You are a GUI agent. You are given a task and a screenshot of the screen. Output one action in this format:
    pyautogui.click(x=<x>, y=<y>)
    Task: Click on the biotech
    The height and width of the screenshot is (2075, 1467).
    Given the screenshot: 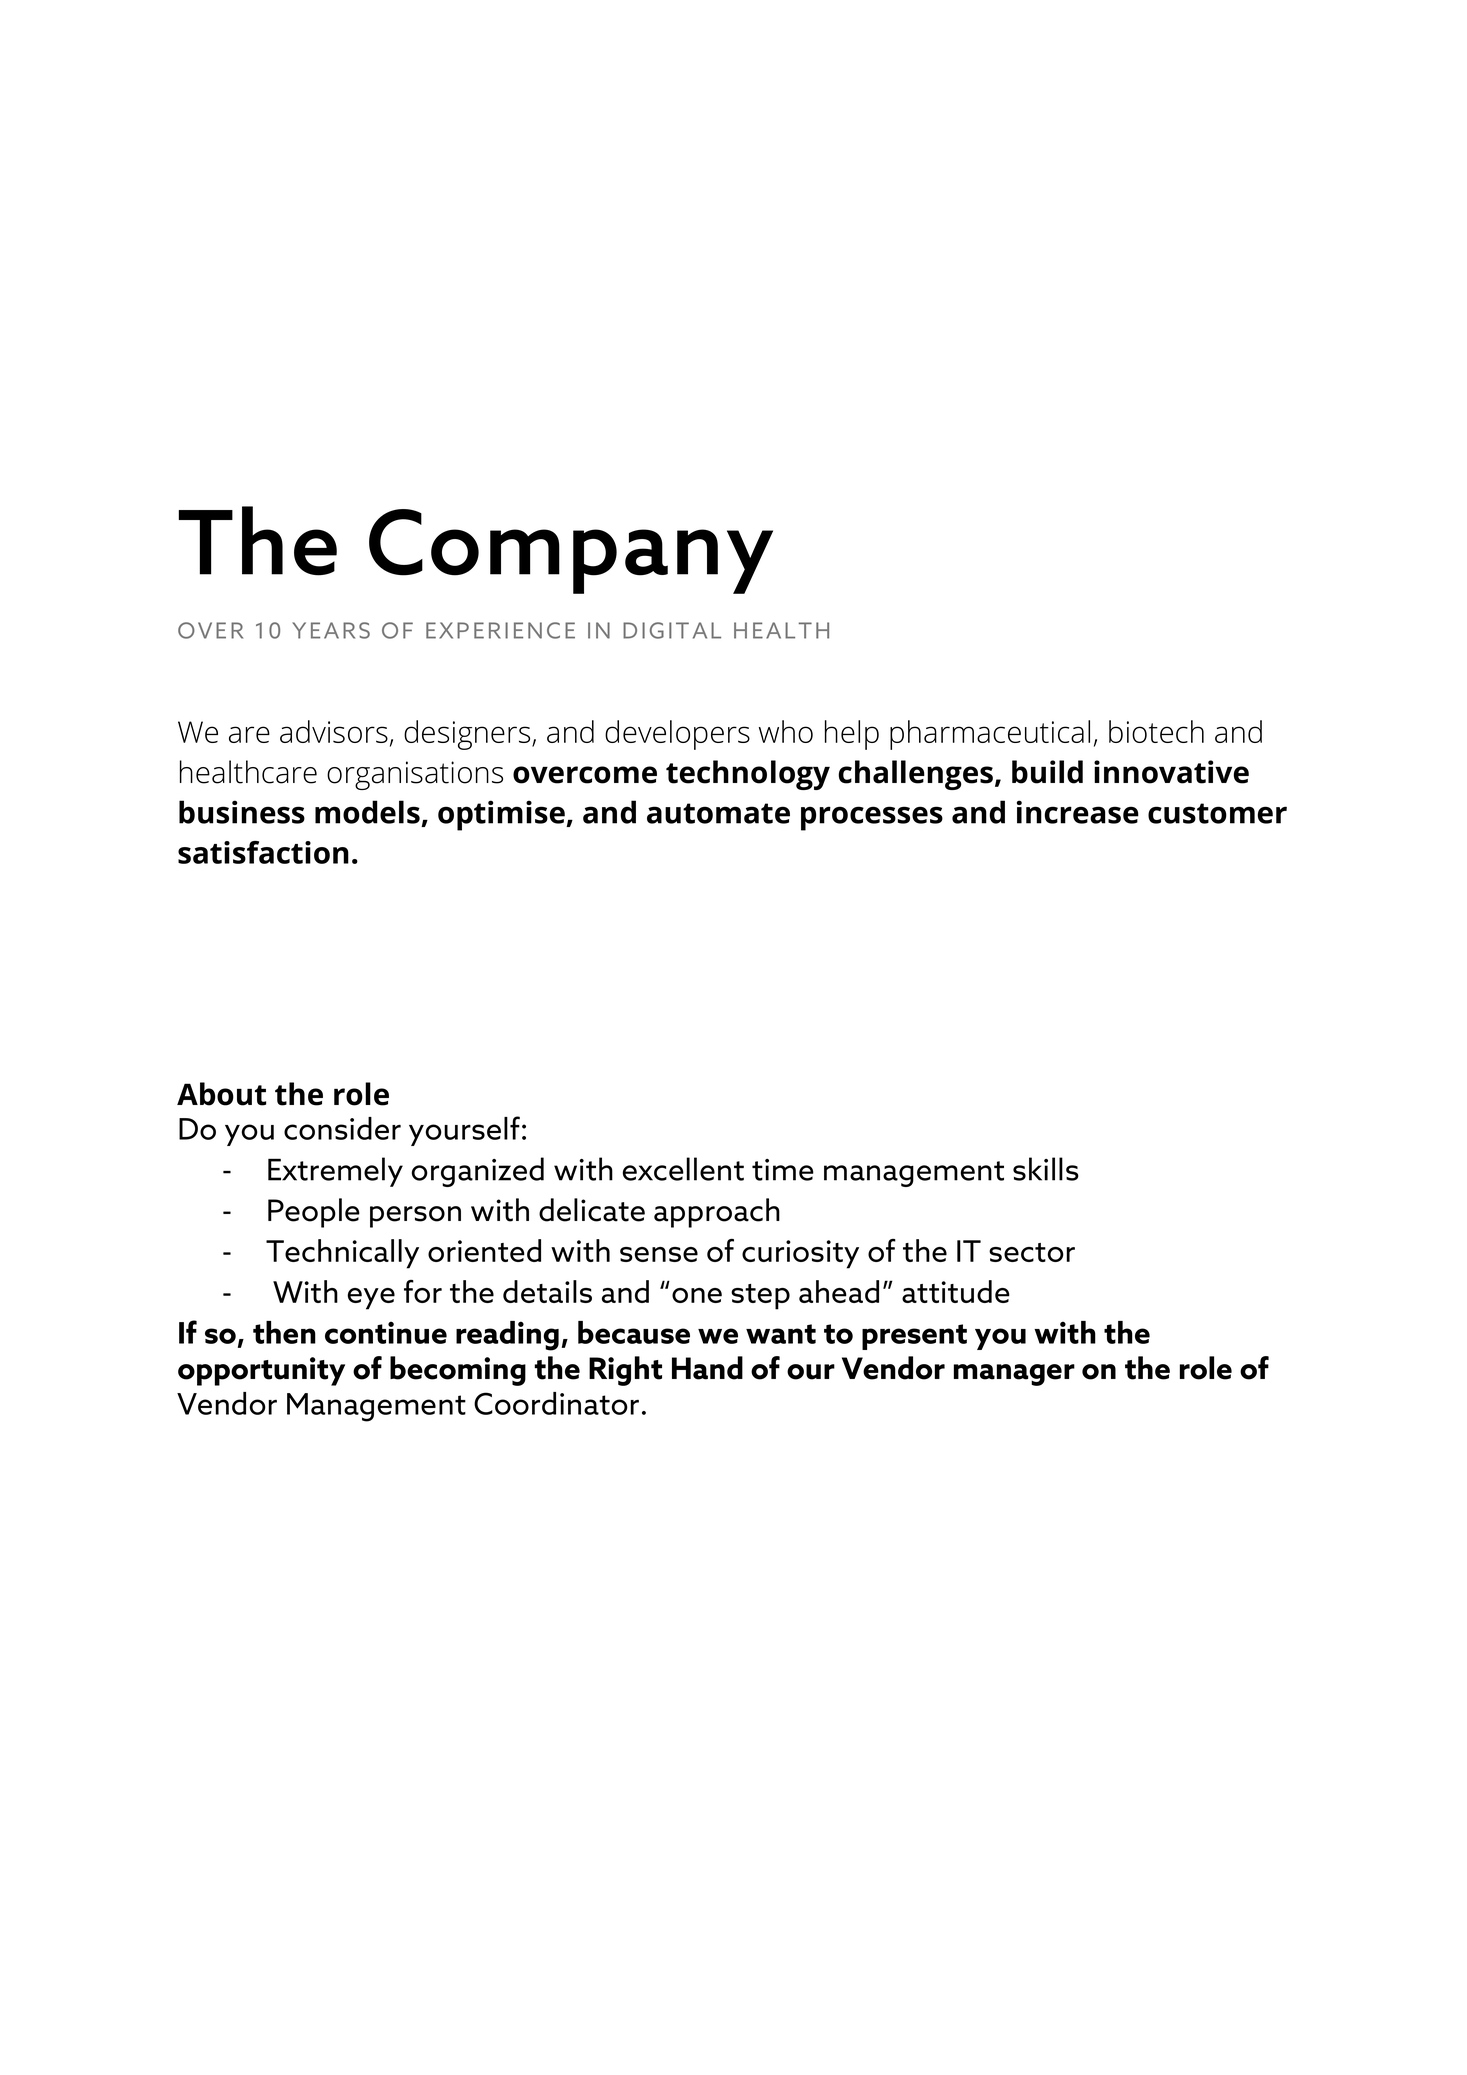 What is the action you would take?
    pyautogui.click(x=1156, y=731)
